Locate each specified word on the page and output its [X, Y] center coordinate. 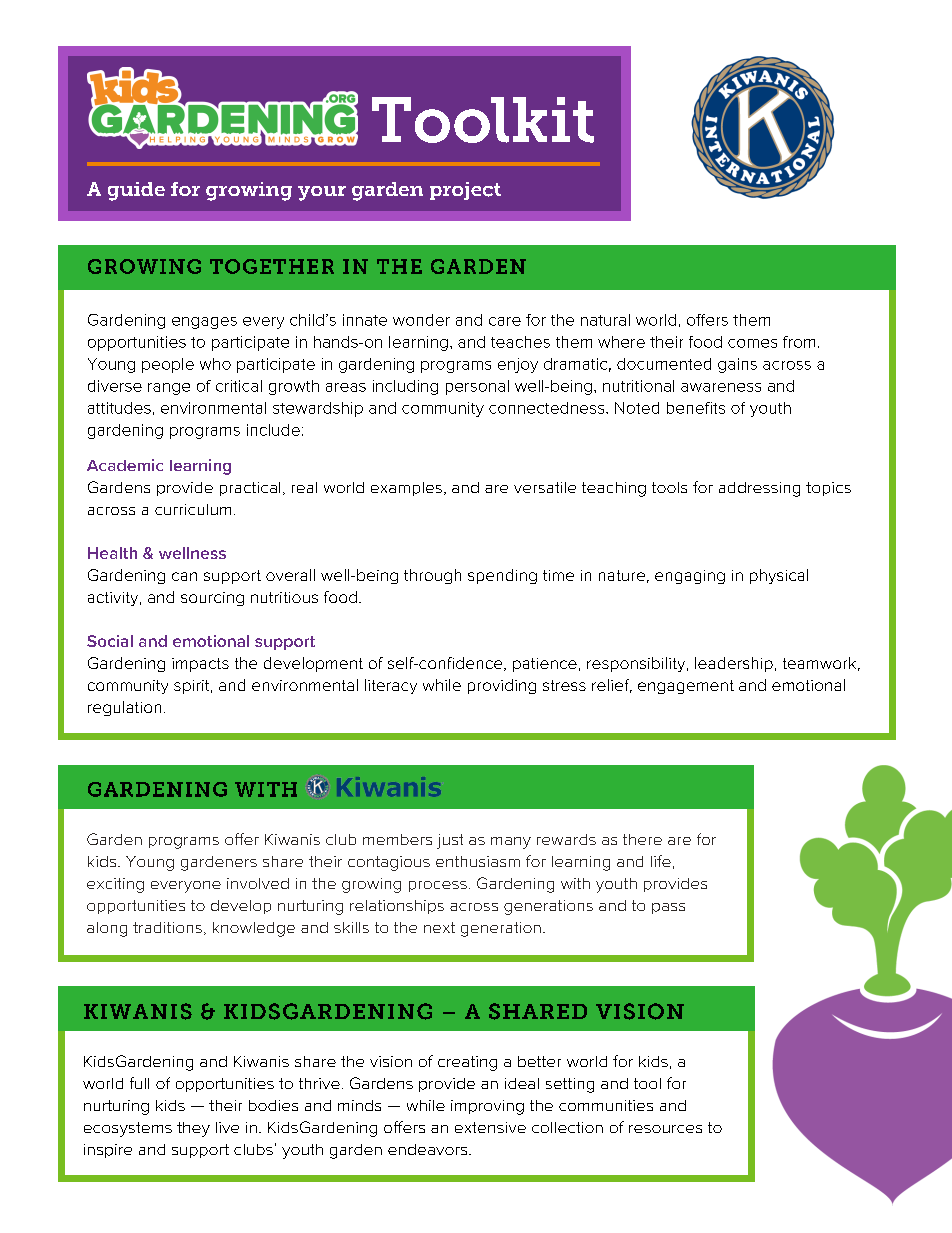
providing [502, 686]
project [465, 191]
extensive [490, 1127]
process [438, 886]
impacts [200, 665]
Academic [125, 465]
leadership [734, 664]
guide [136, 191]
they [193, 1129]
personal [477, 387]
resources [665, 1129]
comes [752, 343]
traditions [167, 927]
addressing [759, 489]
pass [668, 908]
